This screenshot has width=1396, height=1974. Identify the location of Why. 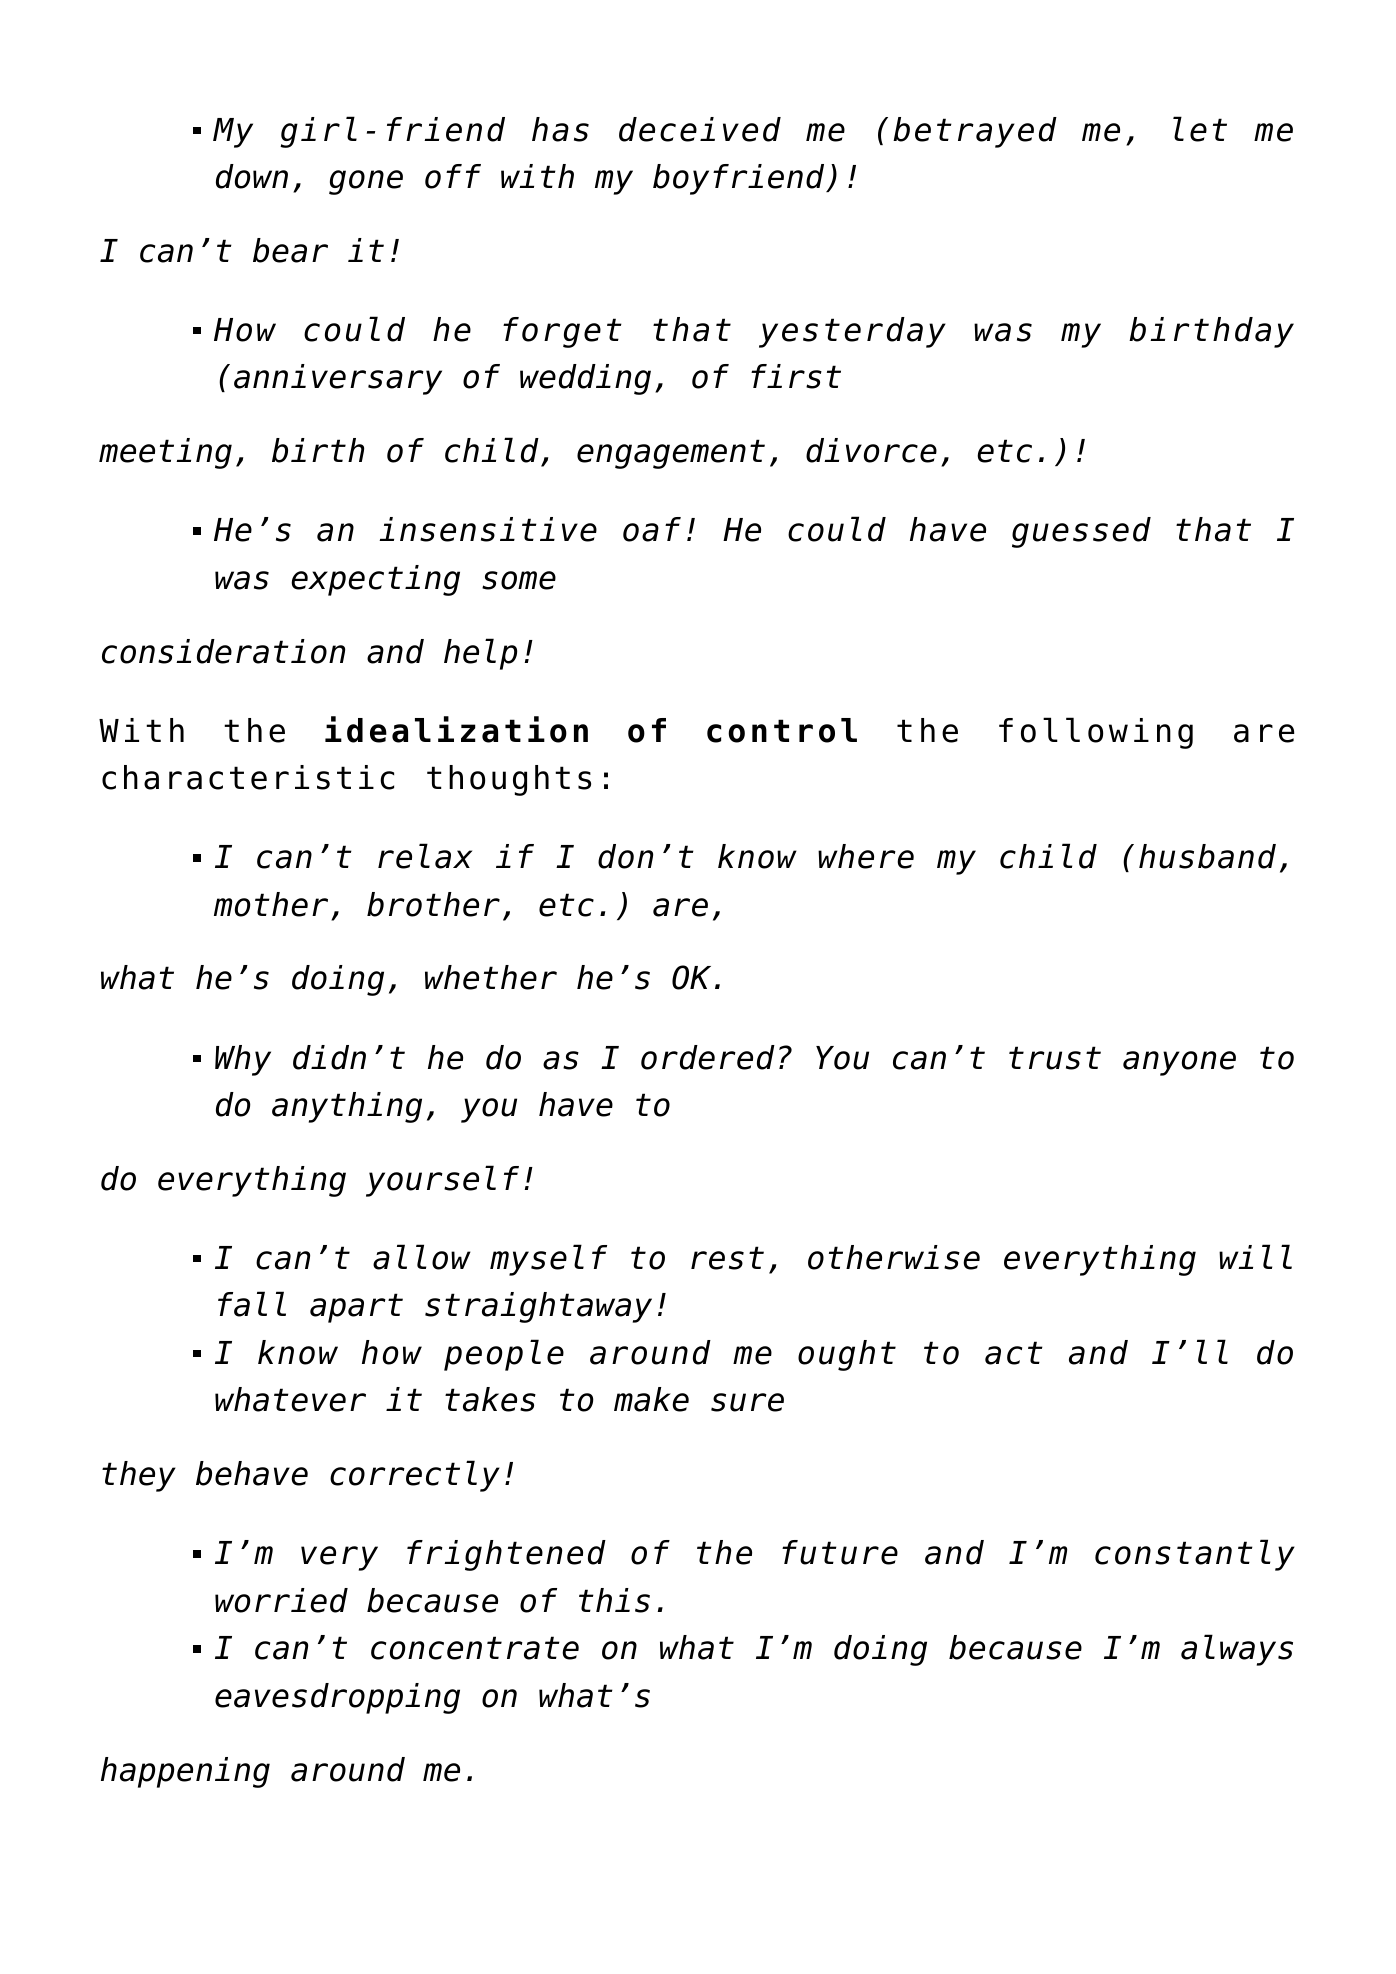
(243, 1060).
